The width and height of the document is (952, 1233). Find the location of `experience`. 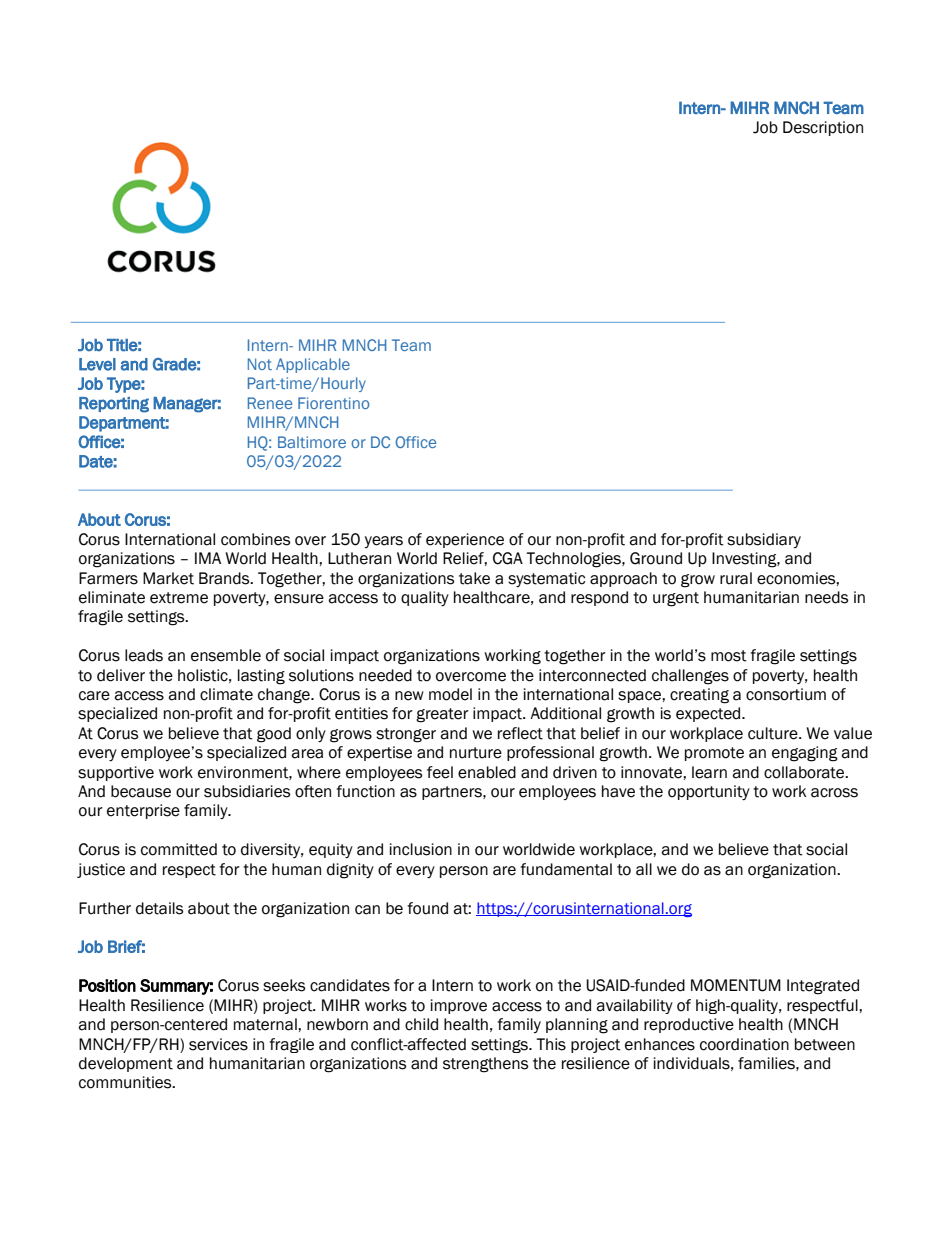

experience is located at coordinates (465, 540).
